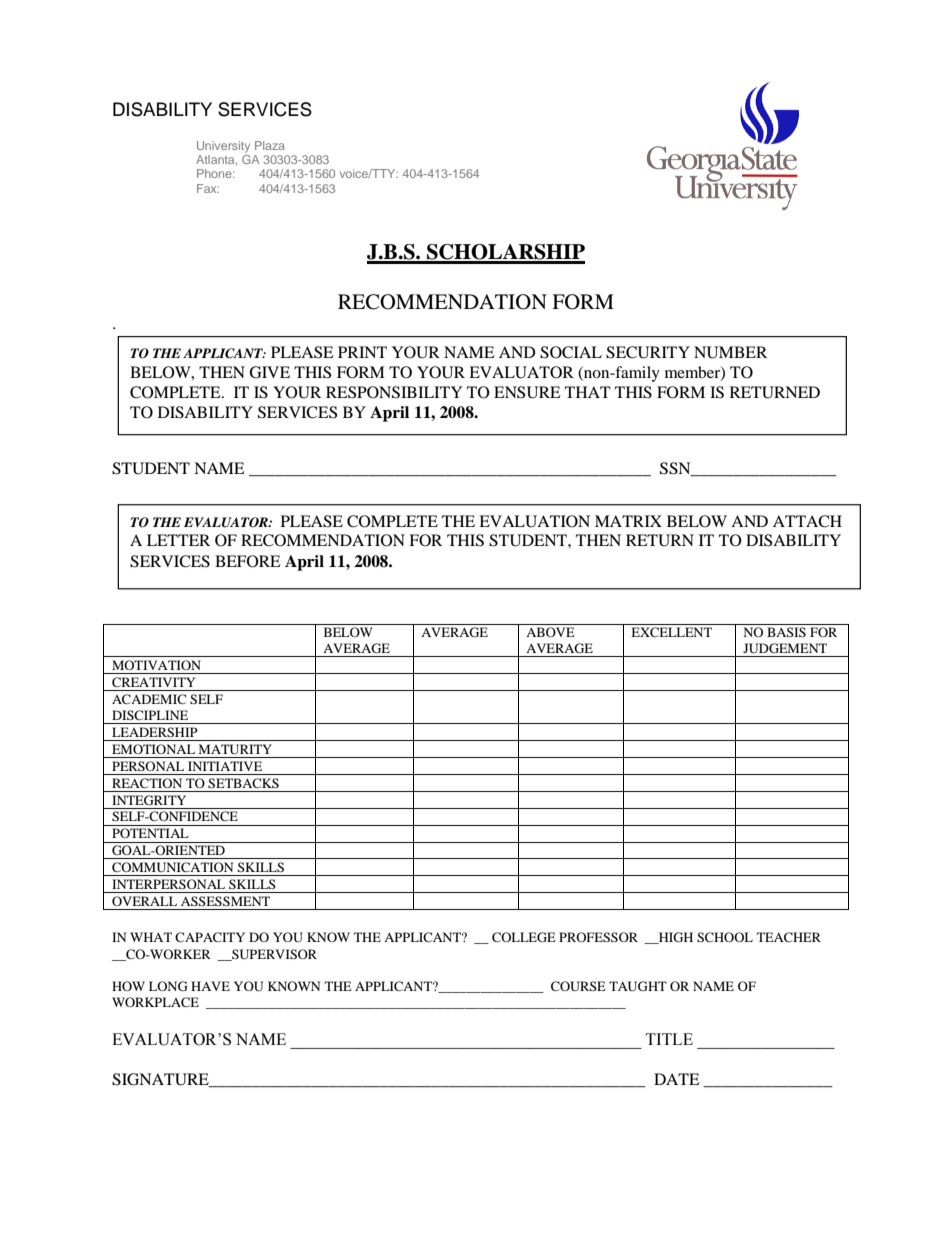 This page has width=952, height=1233. I want to click on EVALUATION, so click(534, 521).
